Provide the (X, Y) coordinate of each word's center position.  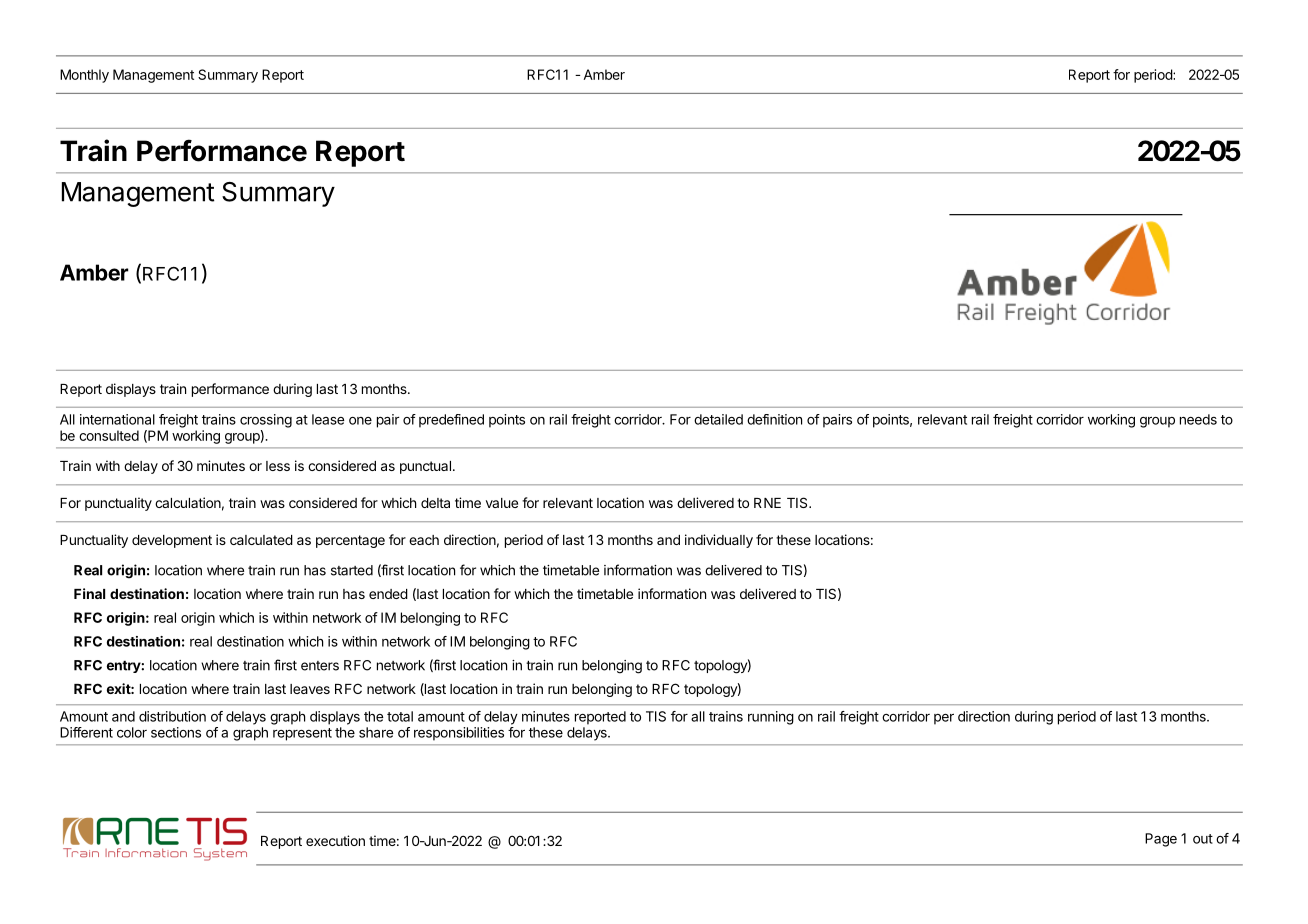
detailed (718, 419)
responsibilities (459, 734)
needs (1198, 419)
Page (1161, 840)
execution (335, 840)
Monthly (84, 76)
